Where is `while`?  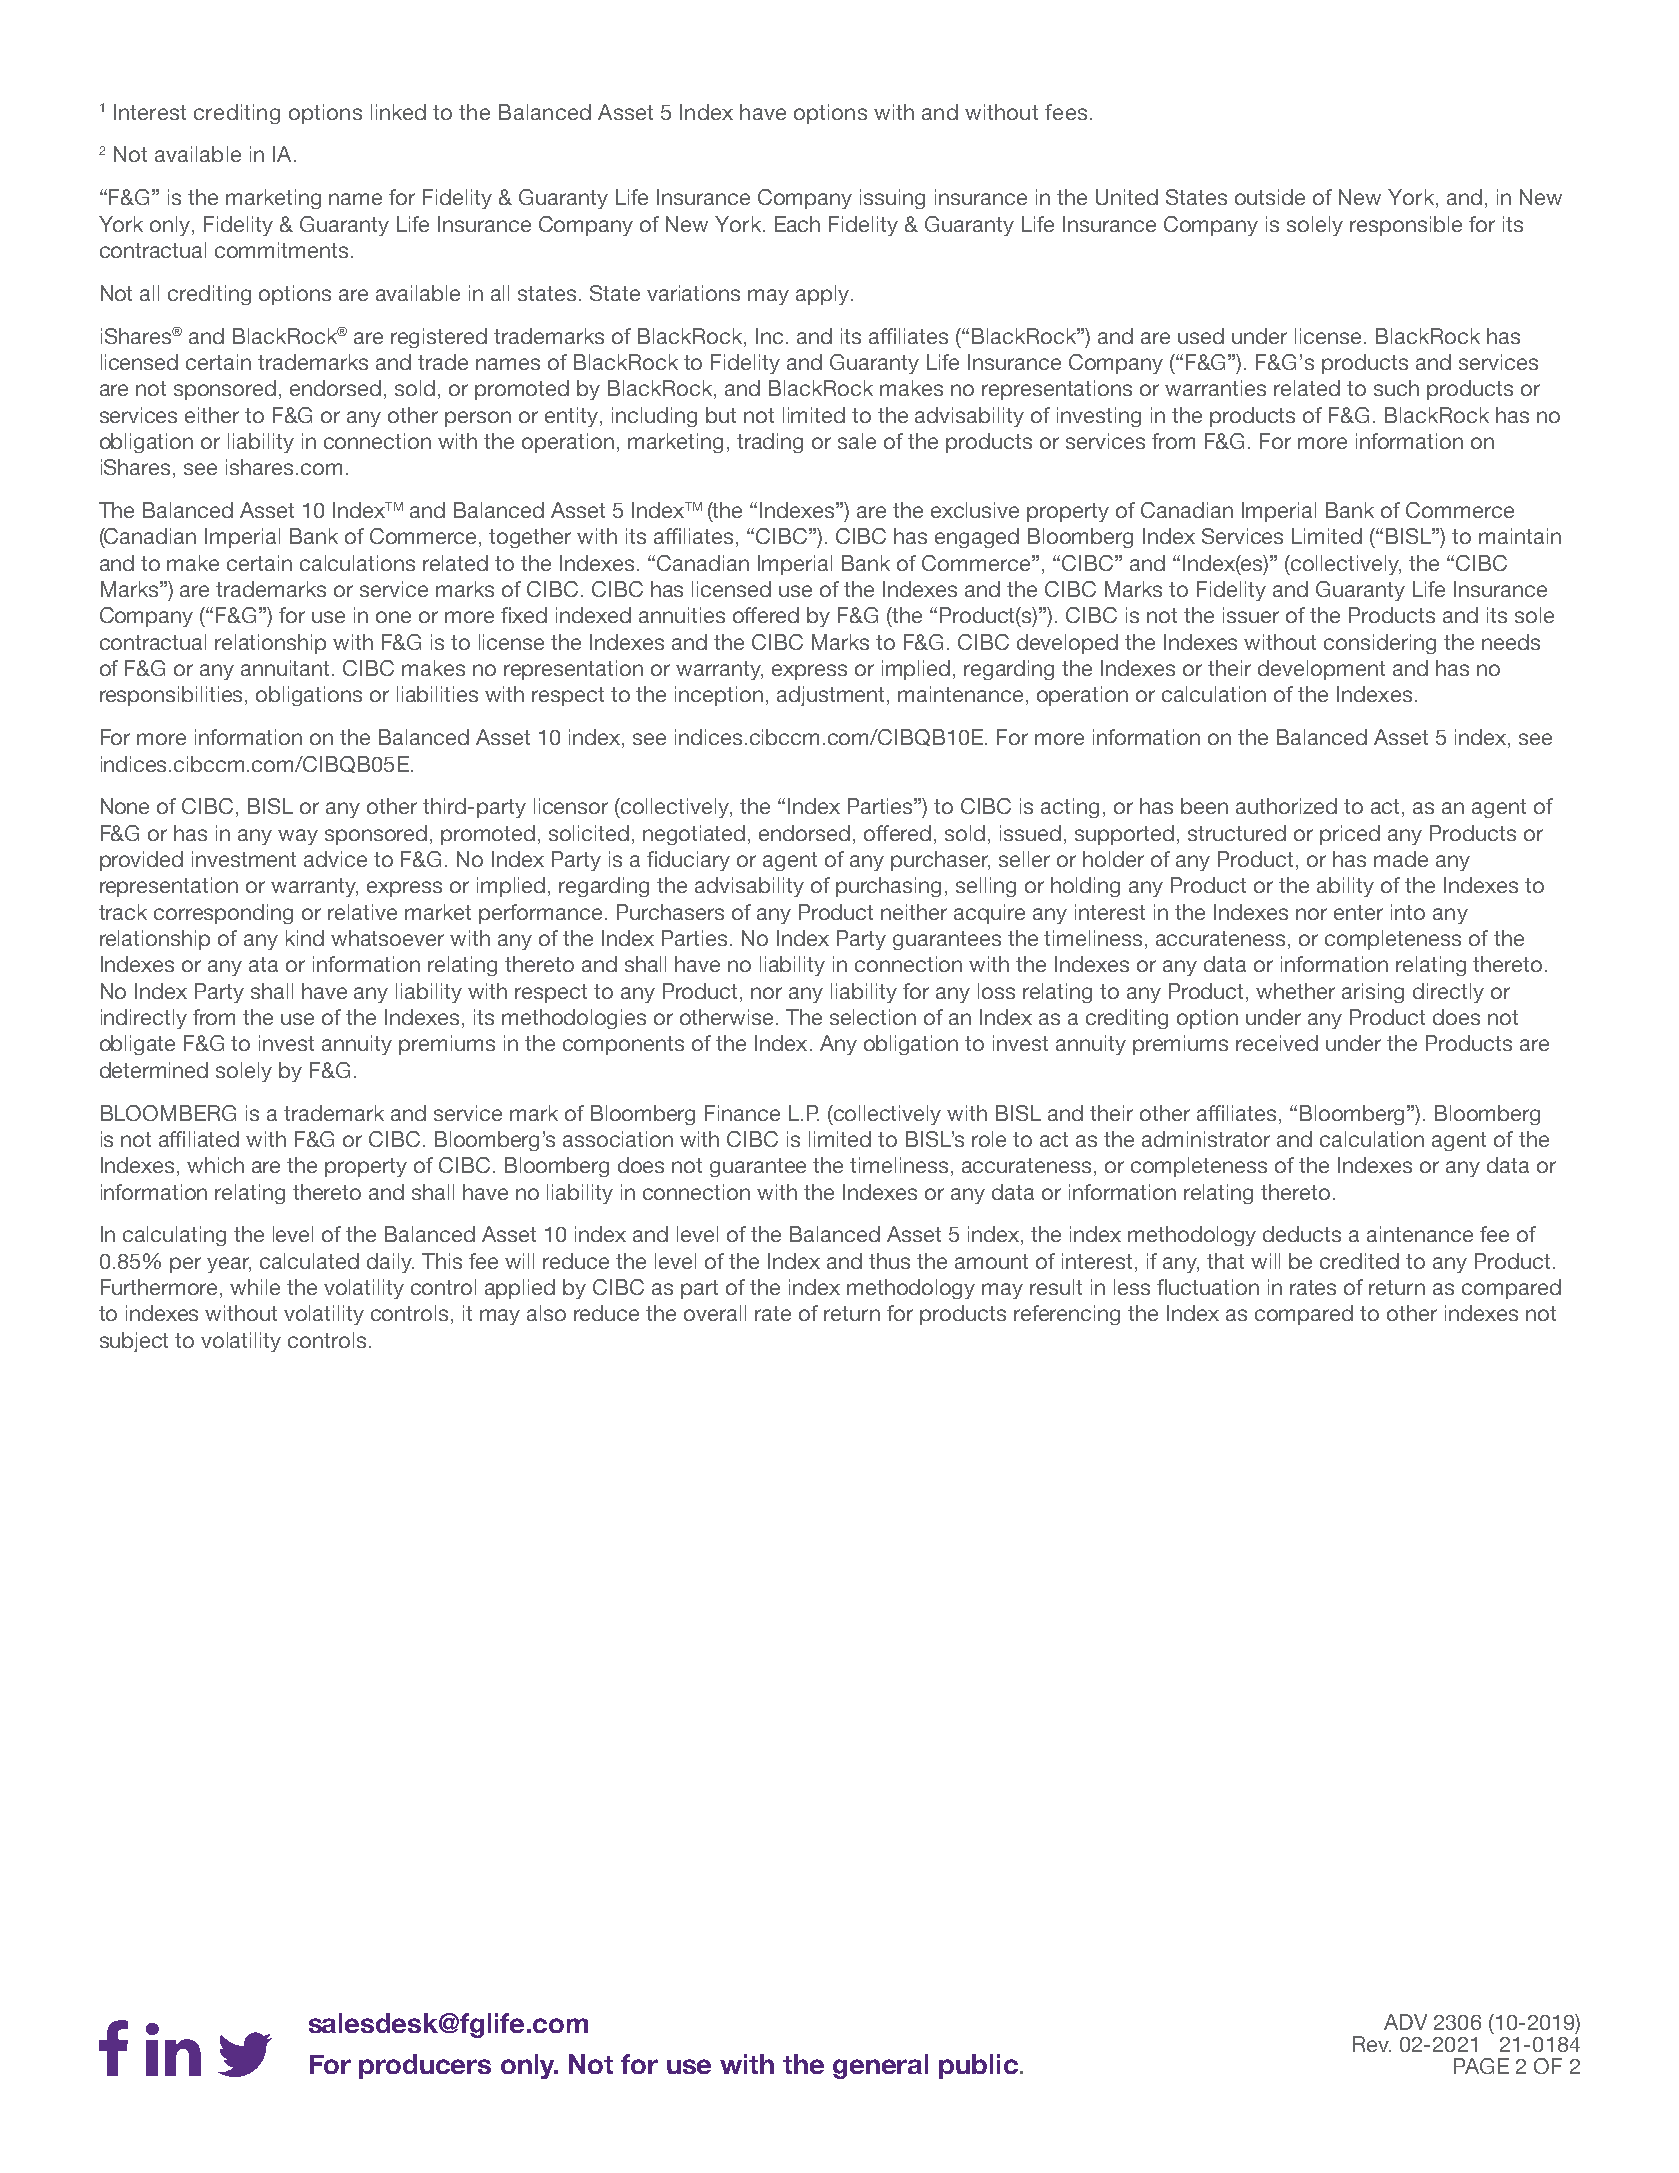 while is located at coordinates (255, 1287).
